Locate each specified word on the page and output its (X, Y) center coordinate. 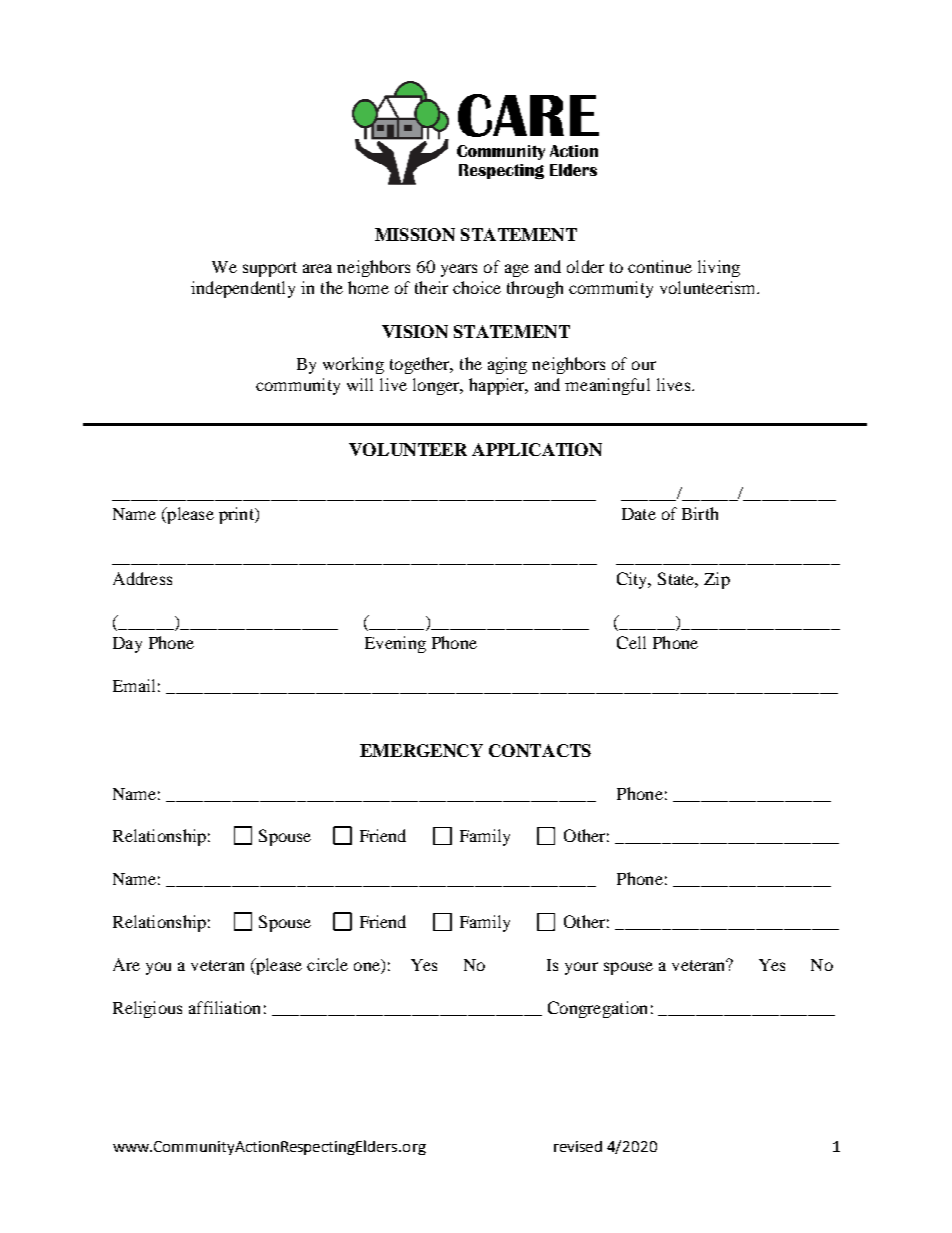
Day (127, 645)
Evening (395, 644)
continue (660, 266)
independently (243, 289)
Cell (631, 642)
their (431, 287)
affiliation (224, 1007)
